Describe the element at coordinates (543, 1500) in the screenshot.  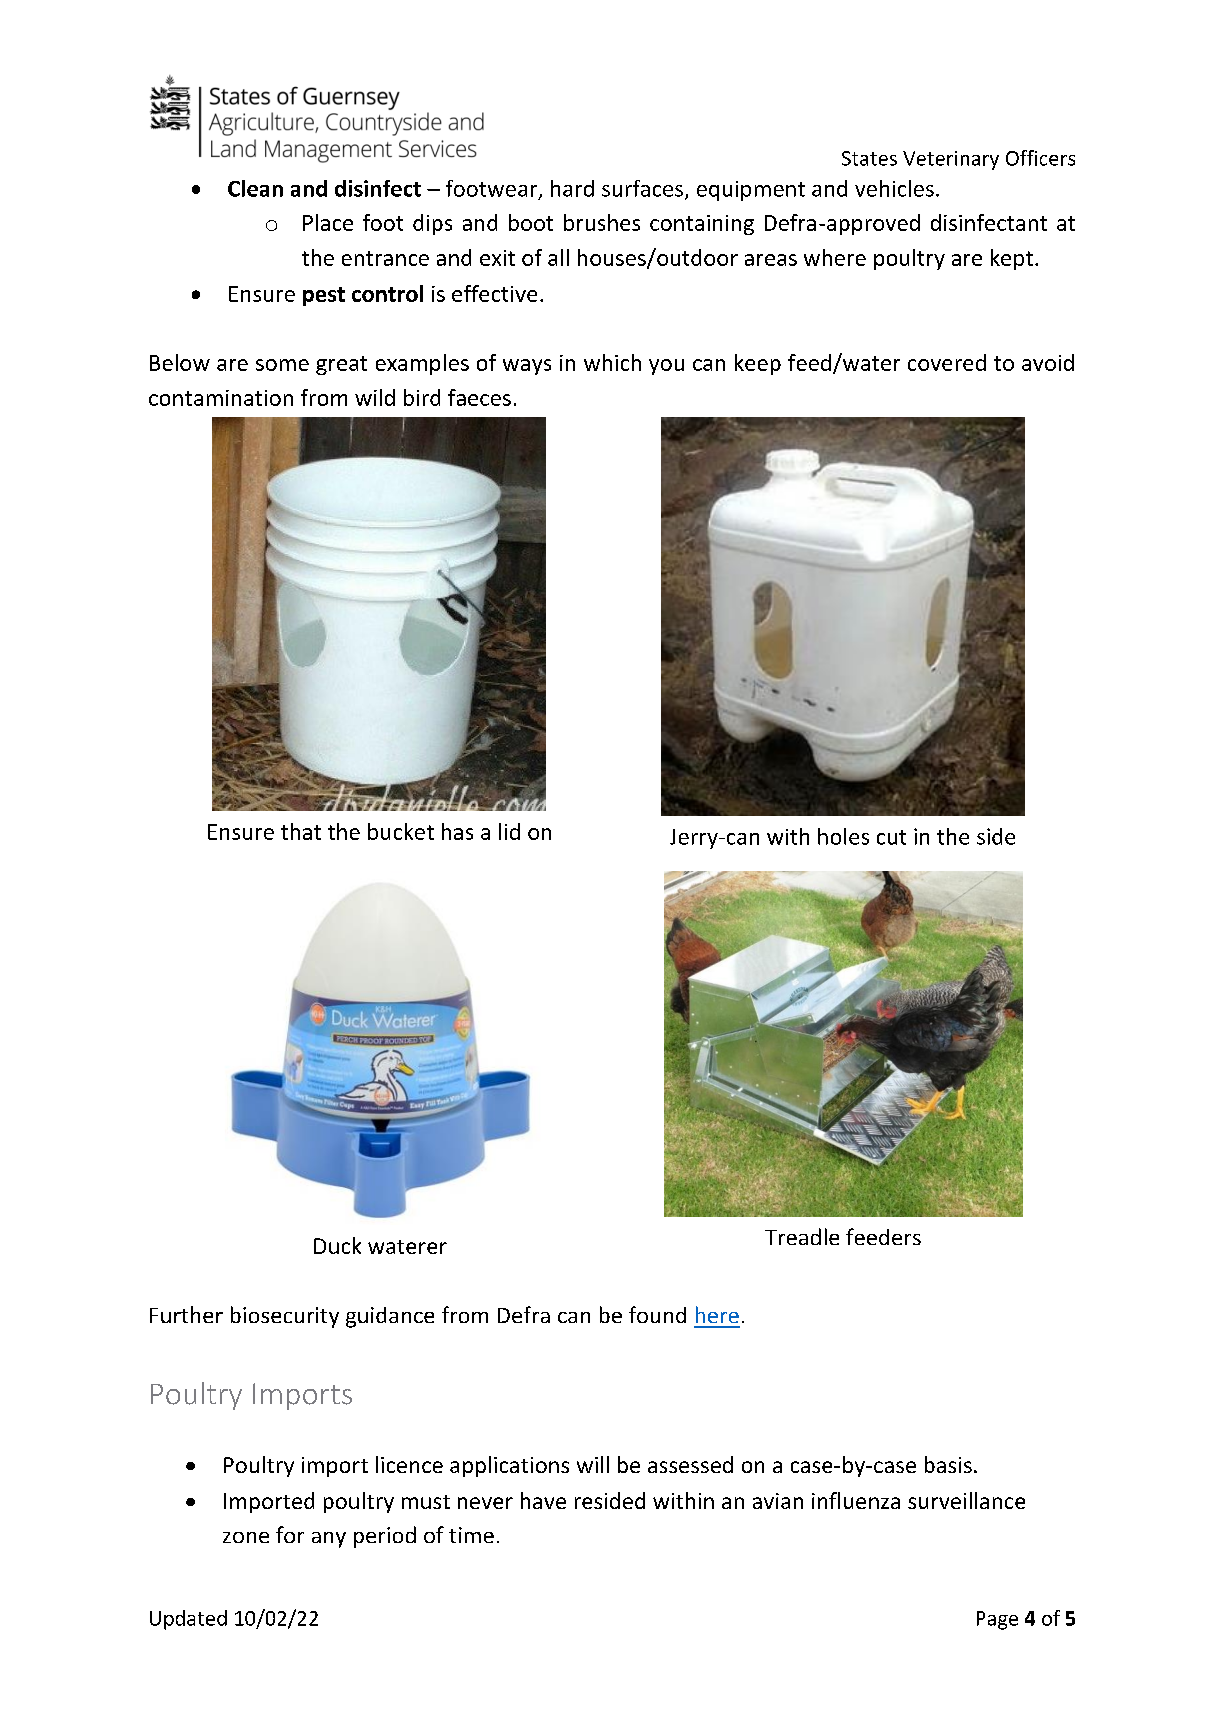
I see `have` at that location.
